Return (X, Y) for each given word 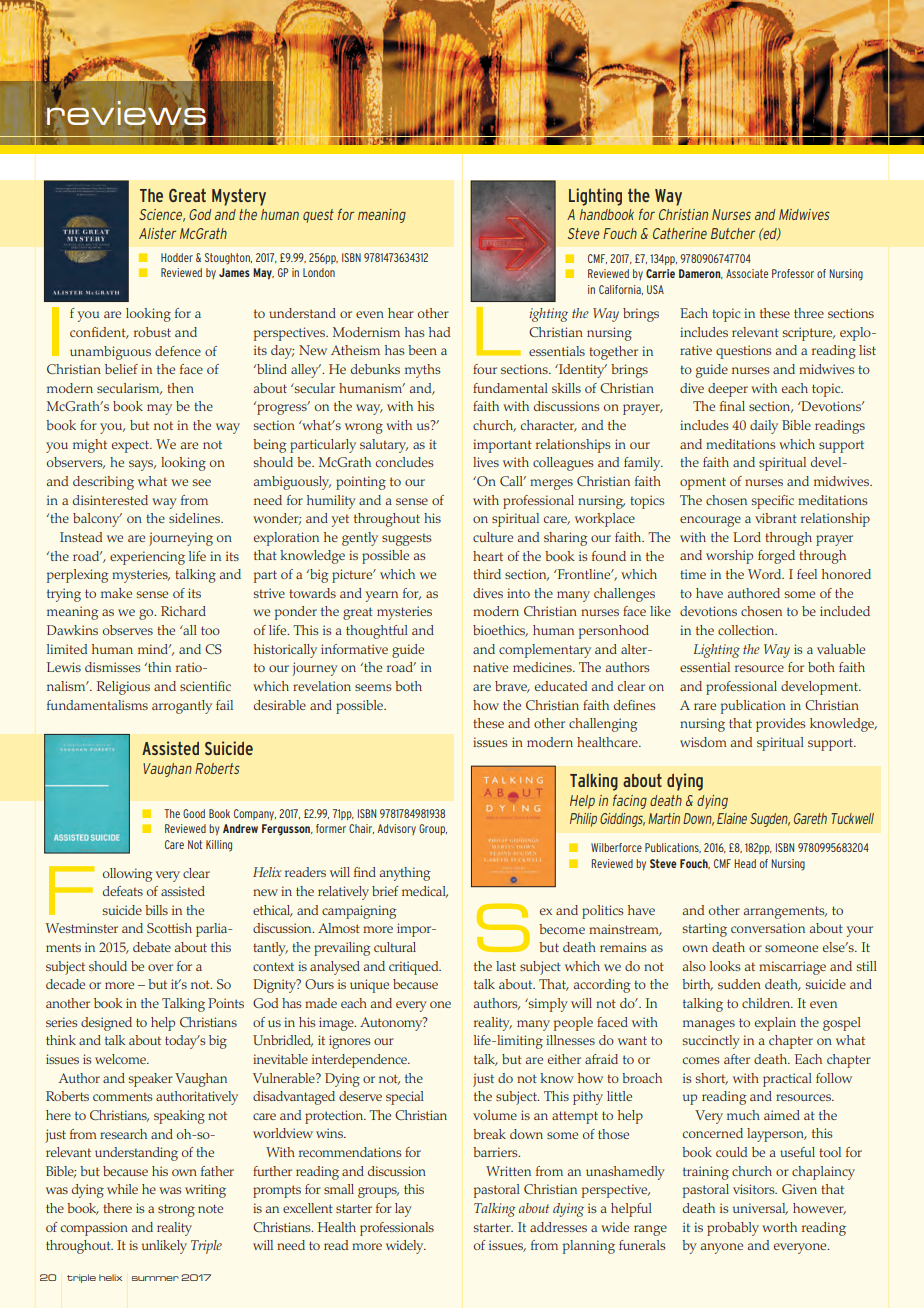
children (767, 1003)
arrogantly (182, 707)
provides (780, 725)
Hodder (177, 257)
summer (155, 1278)
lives (486, 462)
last (506, 966)
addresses (558, 1227)
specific (773, 502)
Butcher (733, 233)
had (439, 332)
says (142, 465)
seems (373, 687)
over (160, 967)
